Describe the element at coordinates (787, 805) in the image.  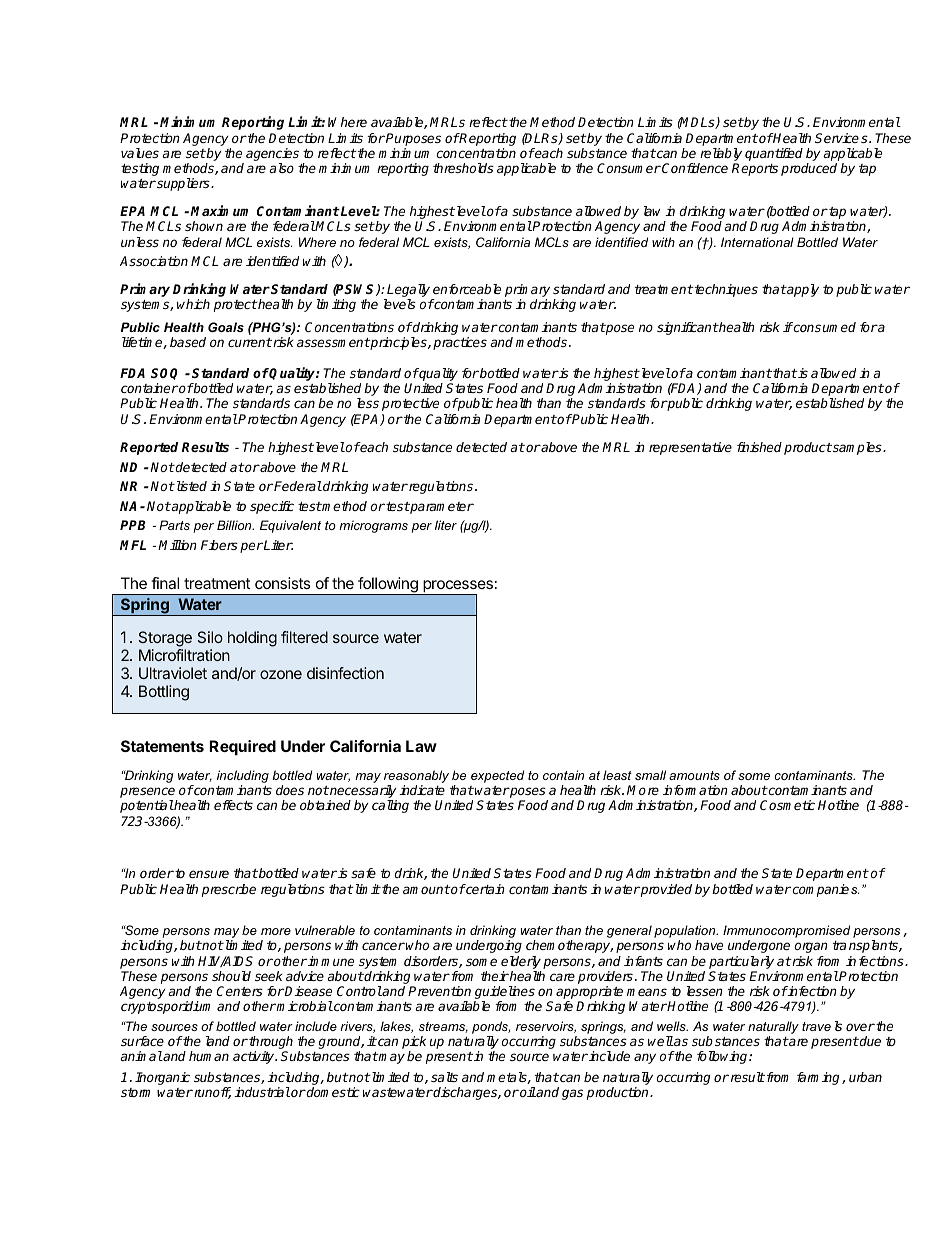
I see `Cosmetic` at that location.
